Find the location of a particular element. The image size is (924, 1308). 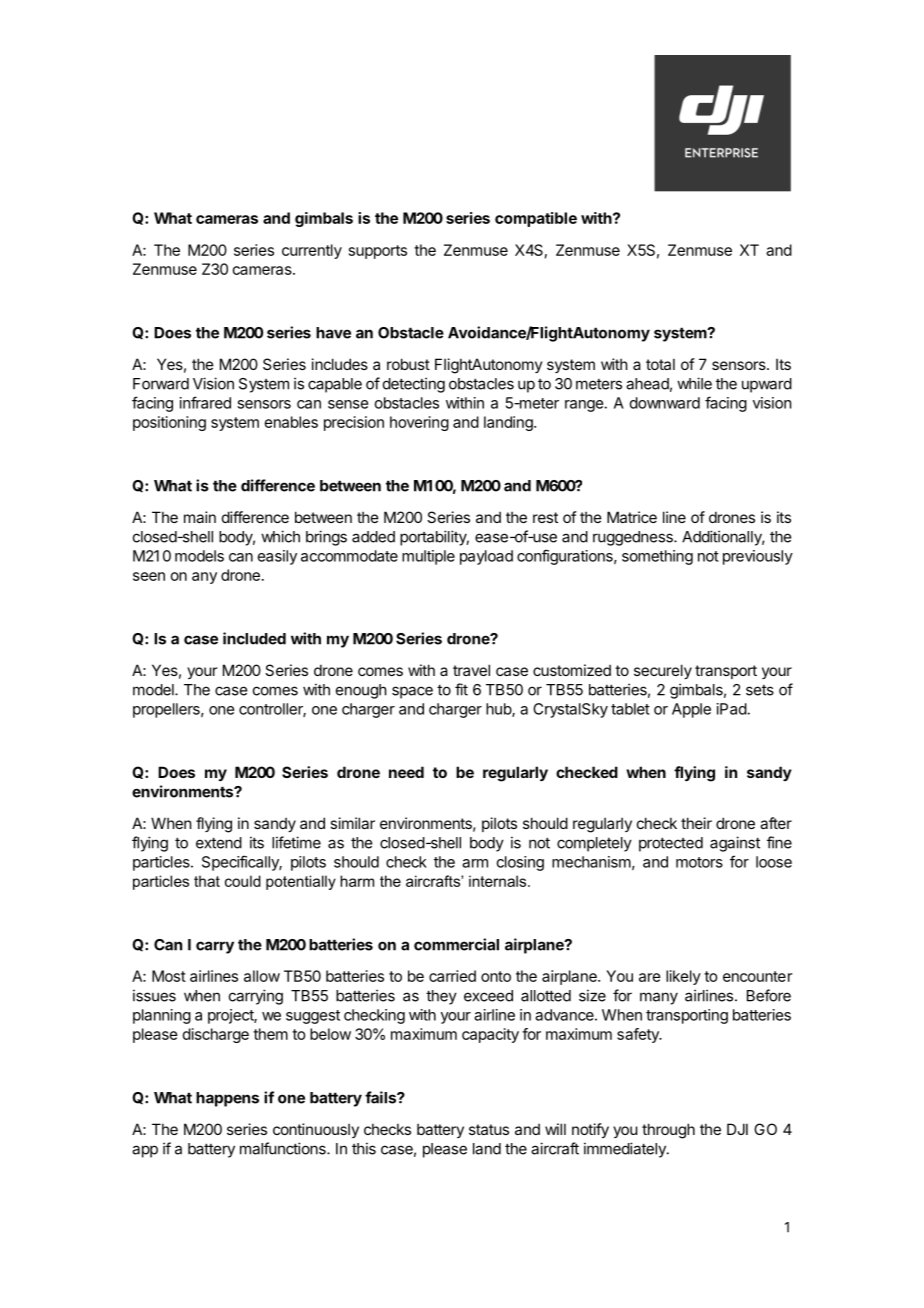

total is located at coordinates (660, 364).
